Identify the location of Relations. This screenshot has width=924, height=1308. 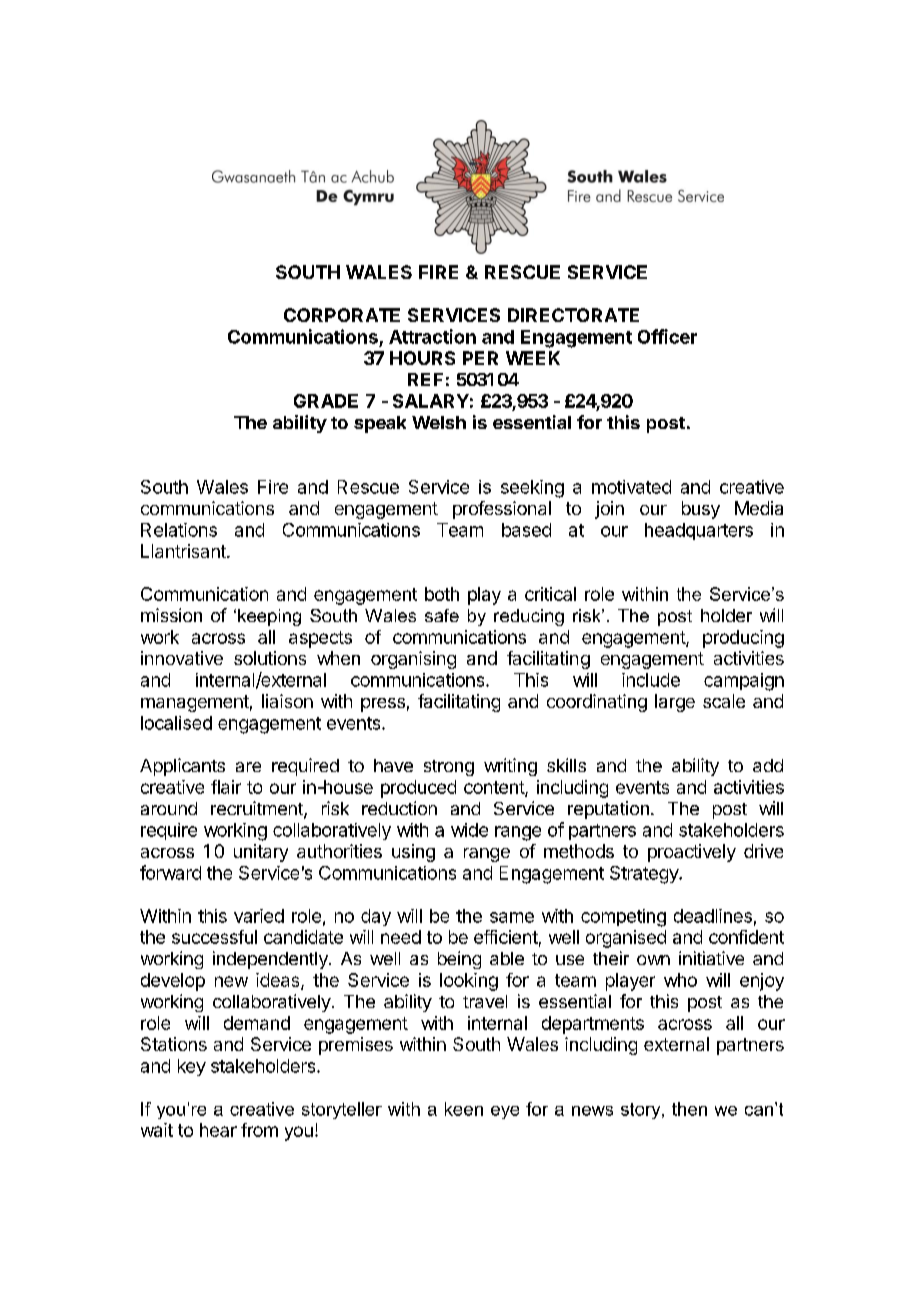
(179, 530).
